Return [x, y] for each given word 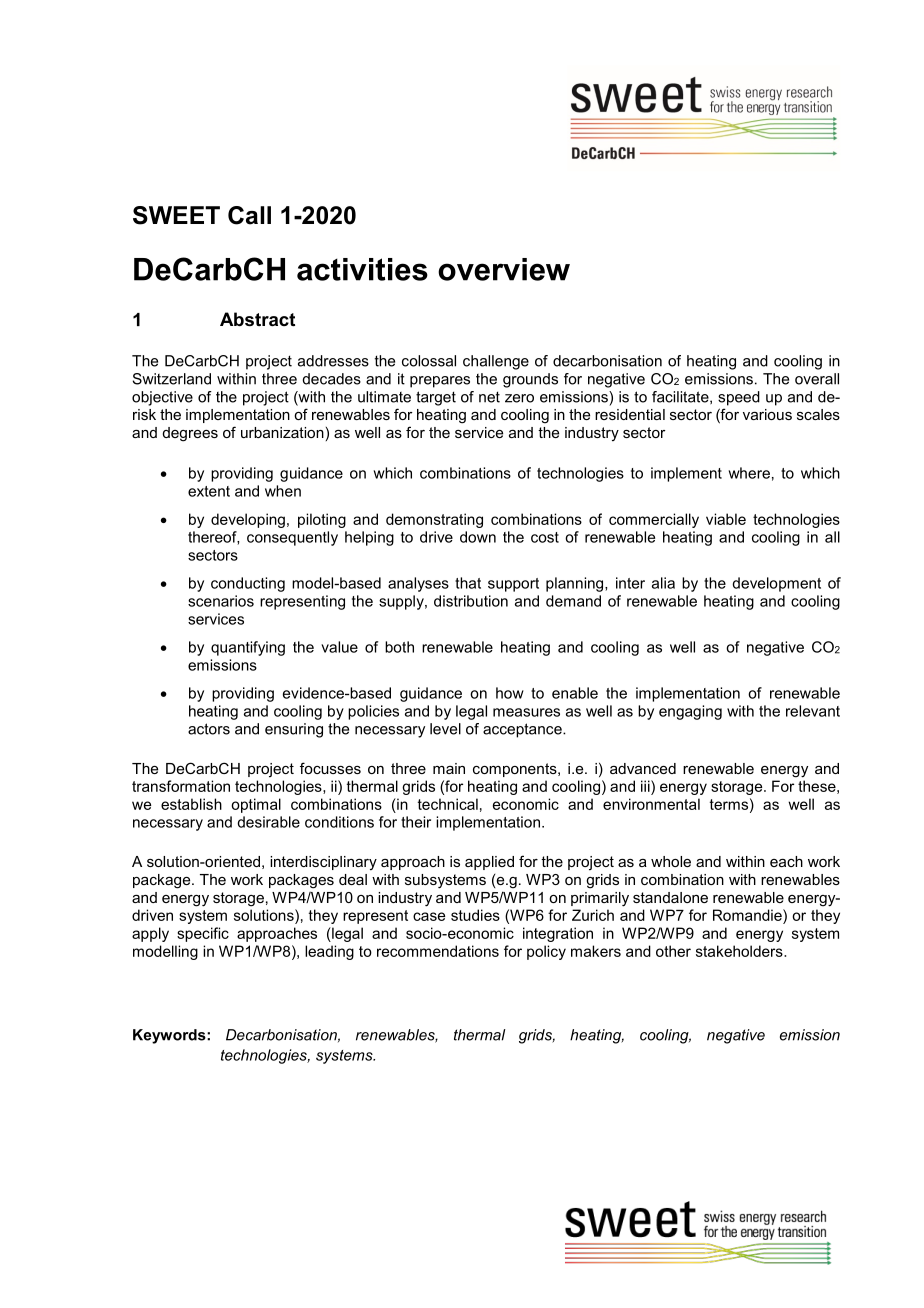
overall [817, 379]
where [749, 473]
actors [209, 729]
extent [209, 491]
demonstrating [434, 520]
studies [475, 915]
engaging [690, 712]
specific [203, 934]
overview [504, 269]
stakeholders [740, 951]
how [510, 693]
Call [249, 215]
